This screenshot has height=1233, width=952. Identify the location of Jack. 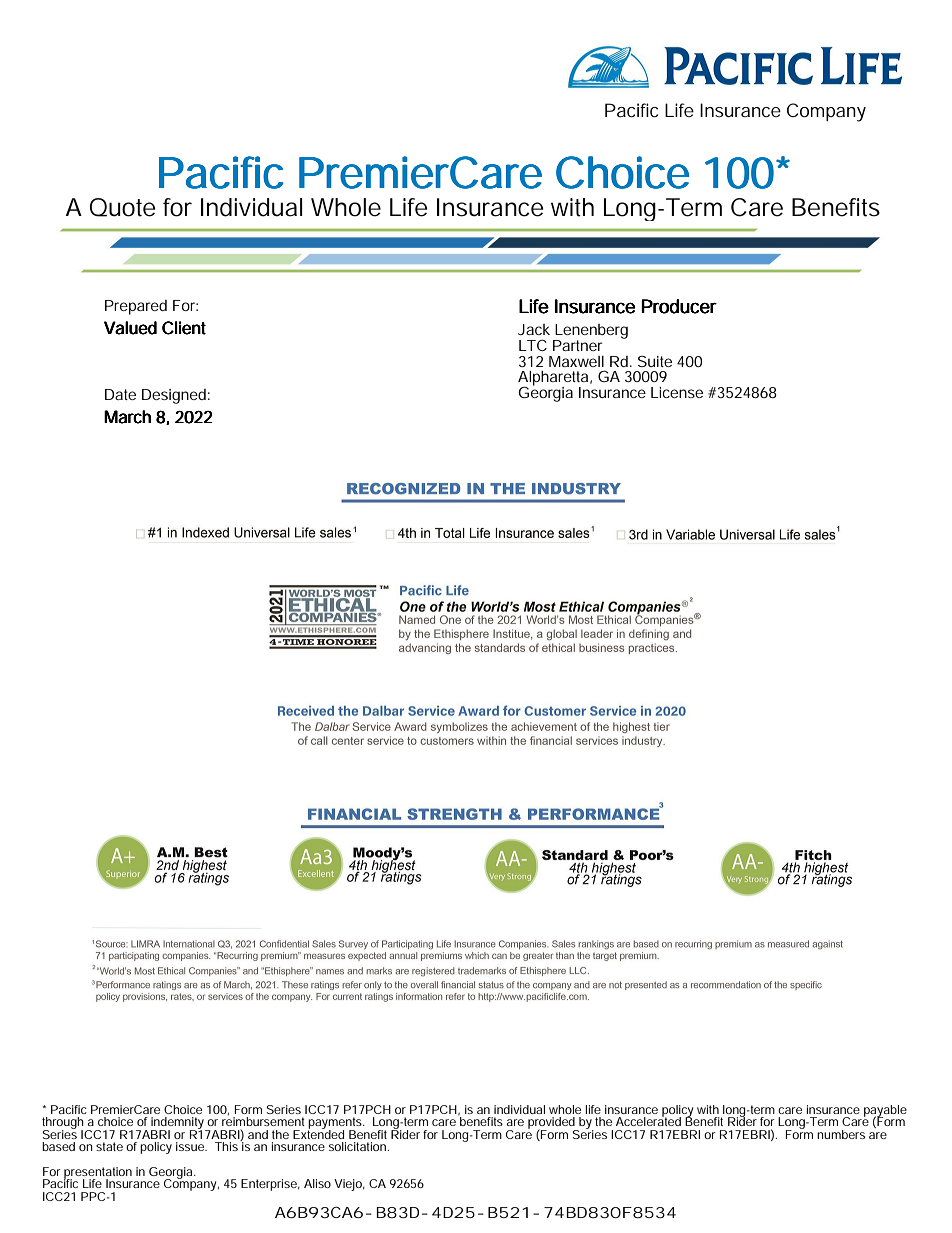
(534, 329).
